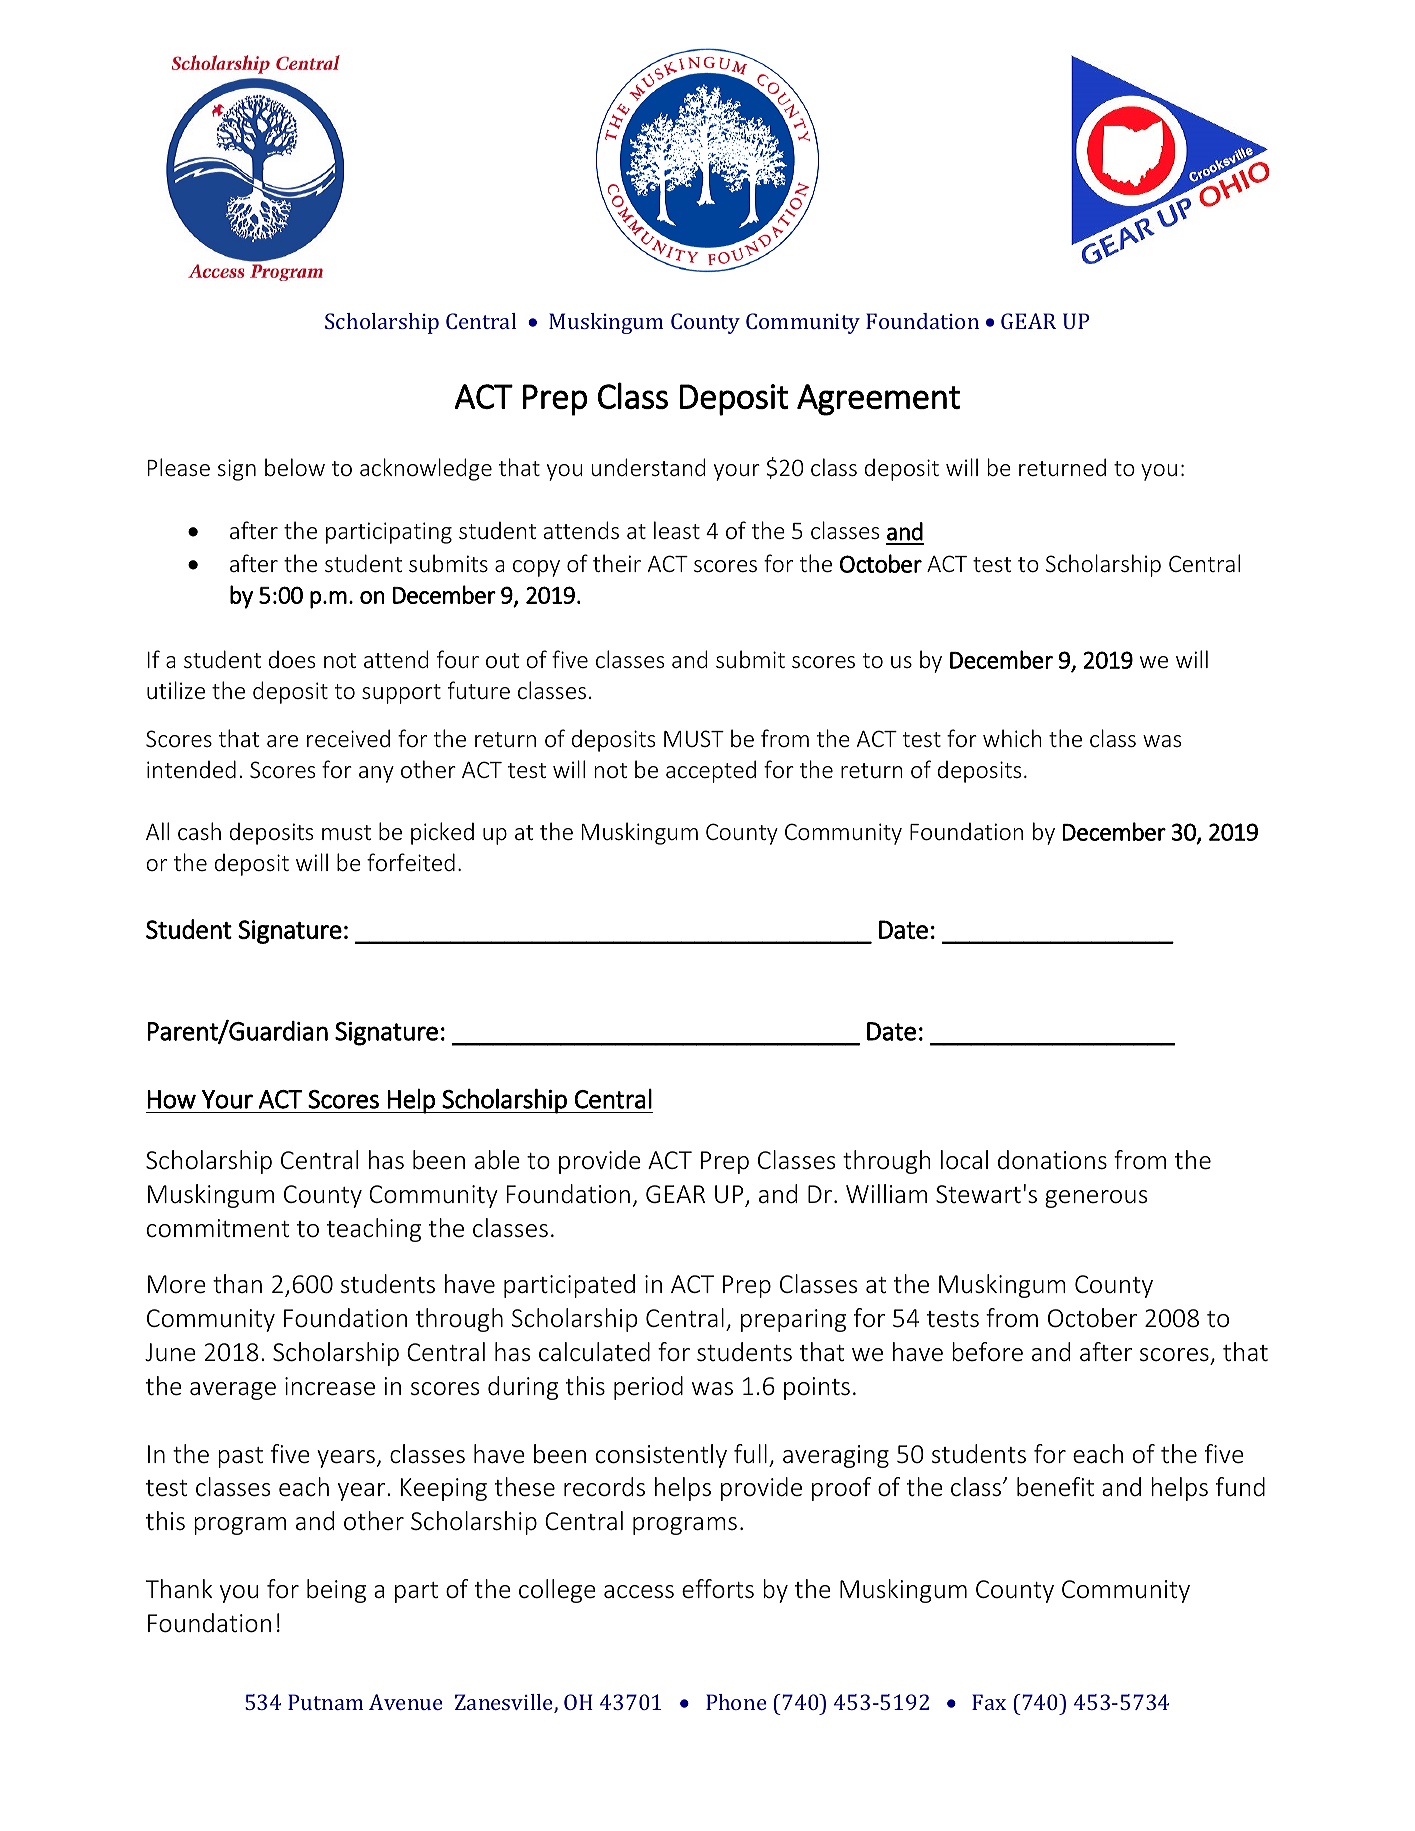 The height and width of the screenshot is (1831, 1415). I want to click on understand, so click(648, 467).
